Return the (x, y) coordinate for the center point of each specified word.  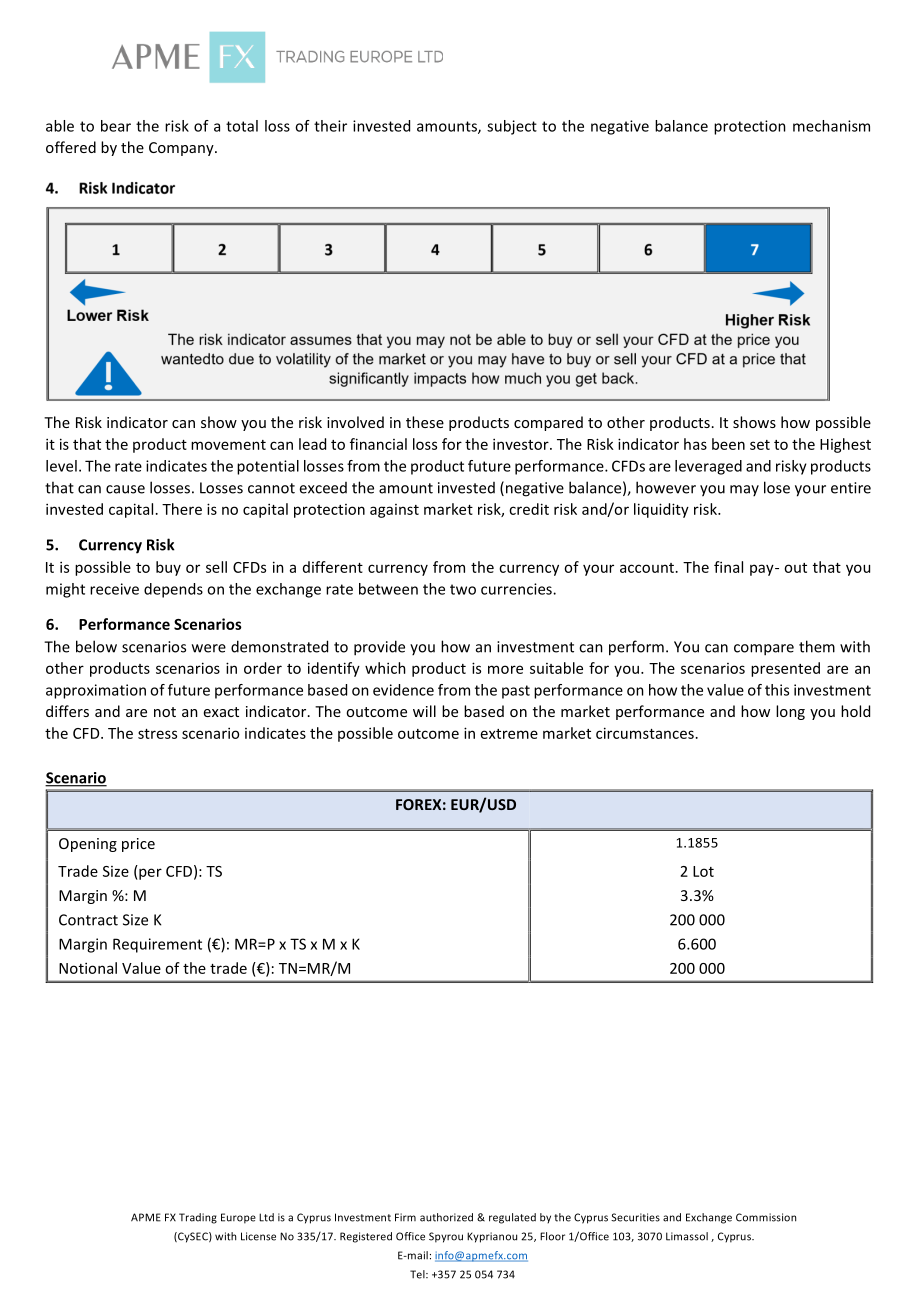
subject (512, 127)
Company (182, 149)
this (777, 690)
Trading (198, 1218)
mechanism (831, 126)
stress (157, 734)
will (424, 711)
